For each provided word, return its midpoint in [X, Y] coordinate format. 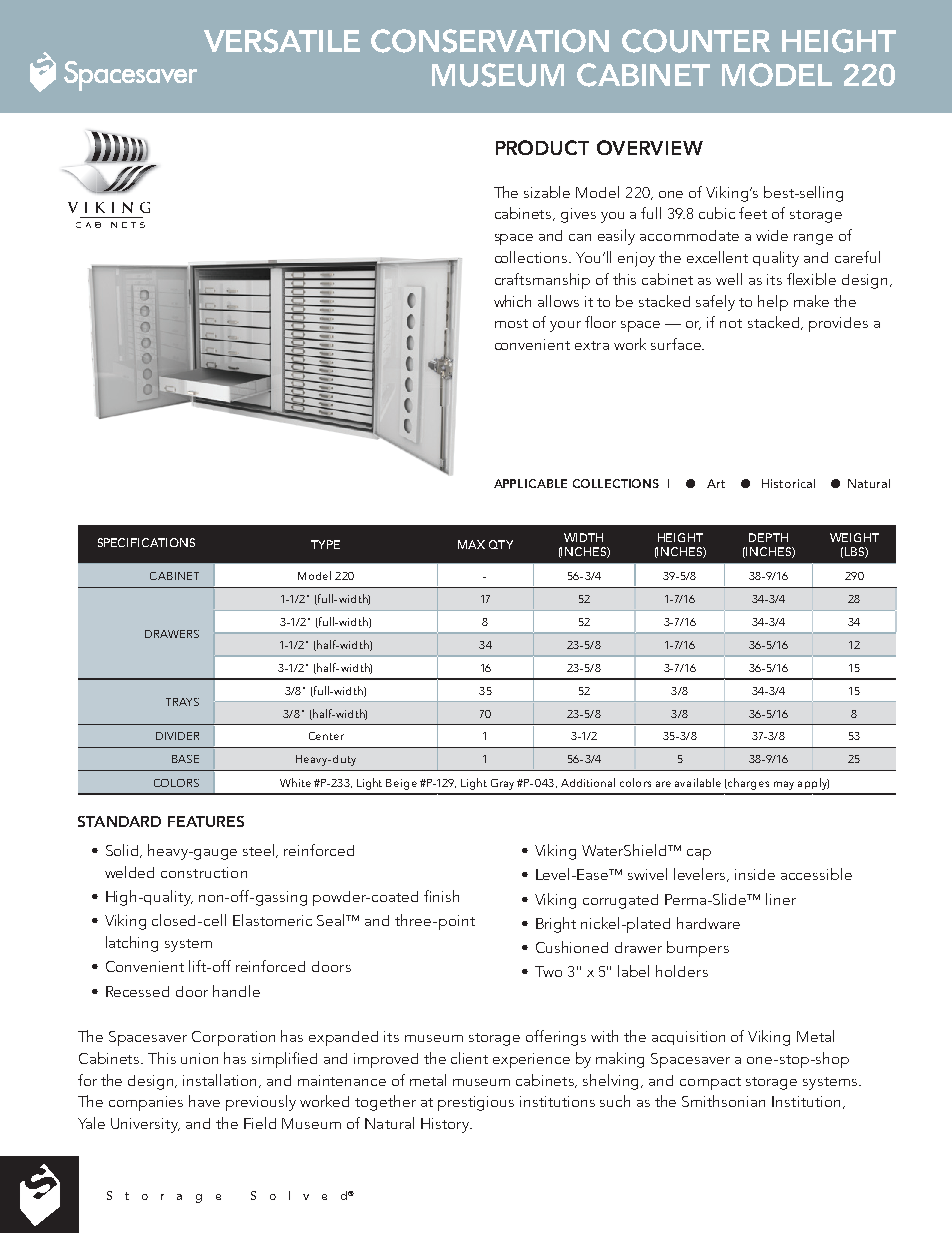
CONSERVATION [490, 41]
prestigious [476, 1103]
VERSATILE [282, 41]
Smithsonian [723, 1101]
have [204, 1101]
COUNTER [696, 41]
